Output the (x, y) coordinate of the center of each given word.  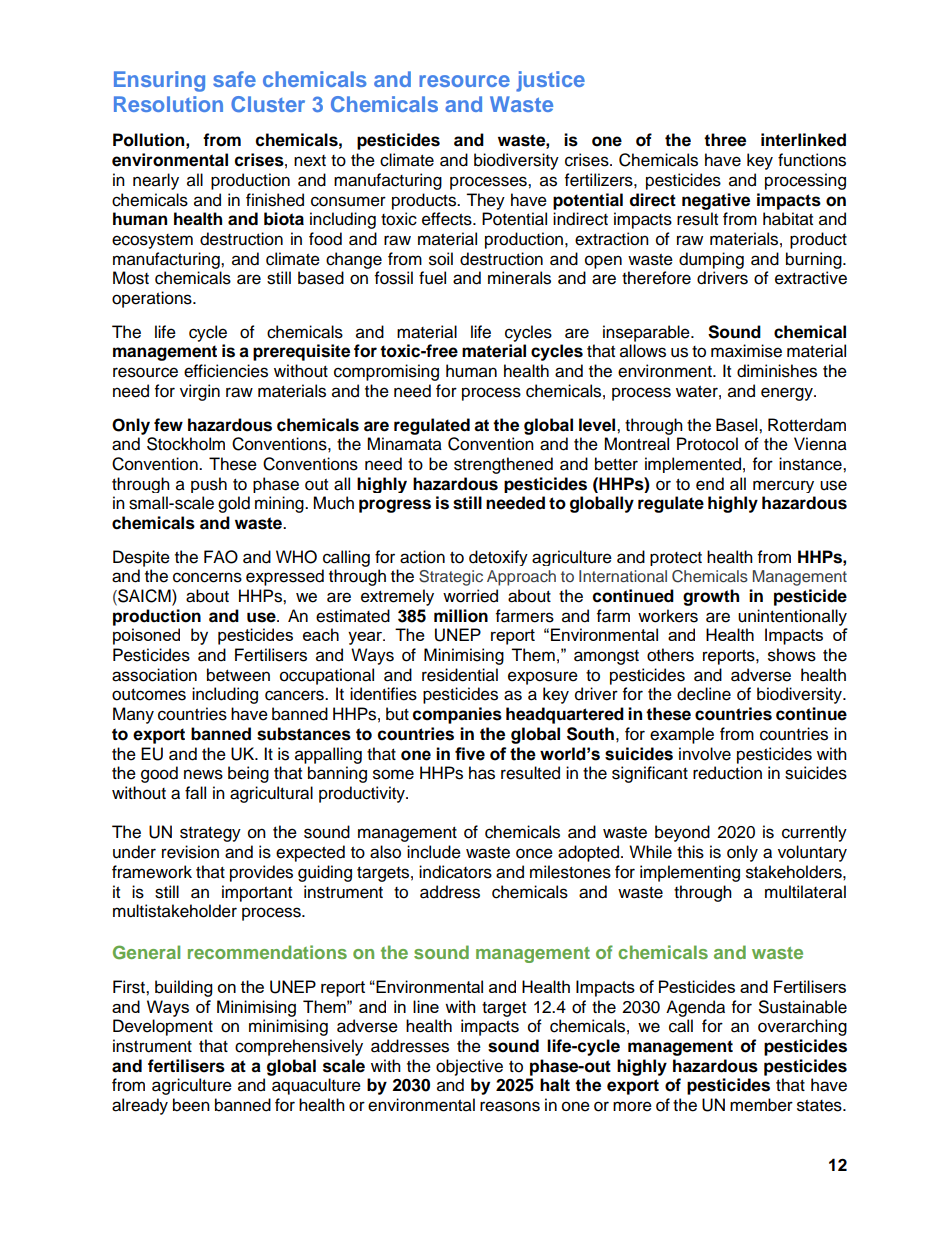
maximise (746, 351)
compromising (386, 372)
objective (469, 1067)
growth (711, 597)
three (725, 140)
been (191, 1105)
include (434, 852)
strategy (210, 834)
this (690, 852)
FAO (221, 557)
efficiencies (226, 371)
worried (470, 596)
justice (550, 81)
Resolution (168, 104)
